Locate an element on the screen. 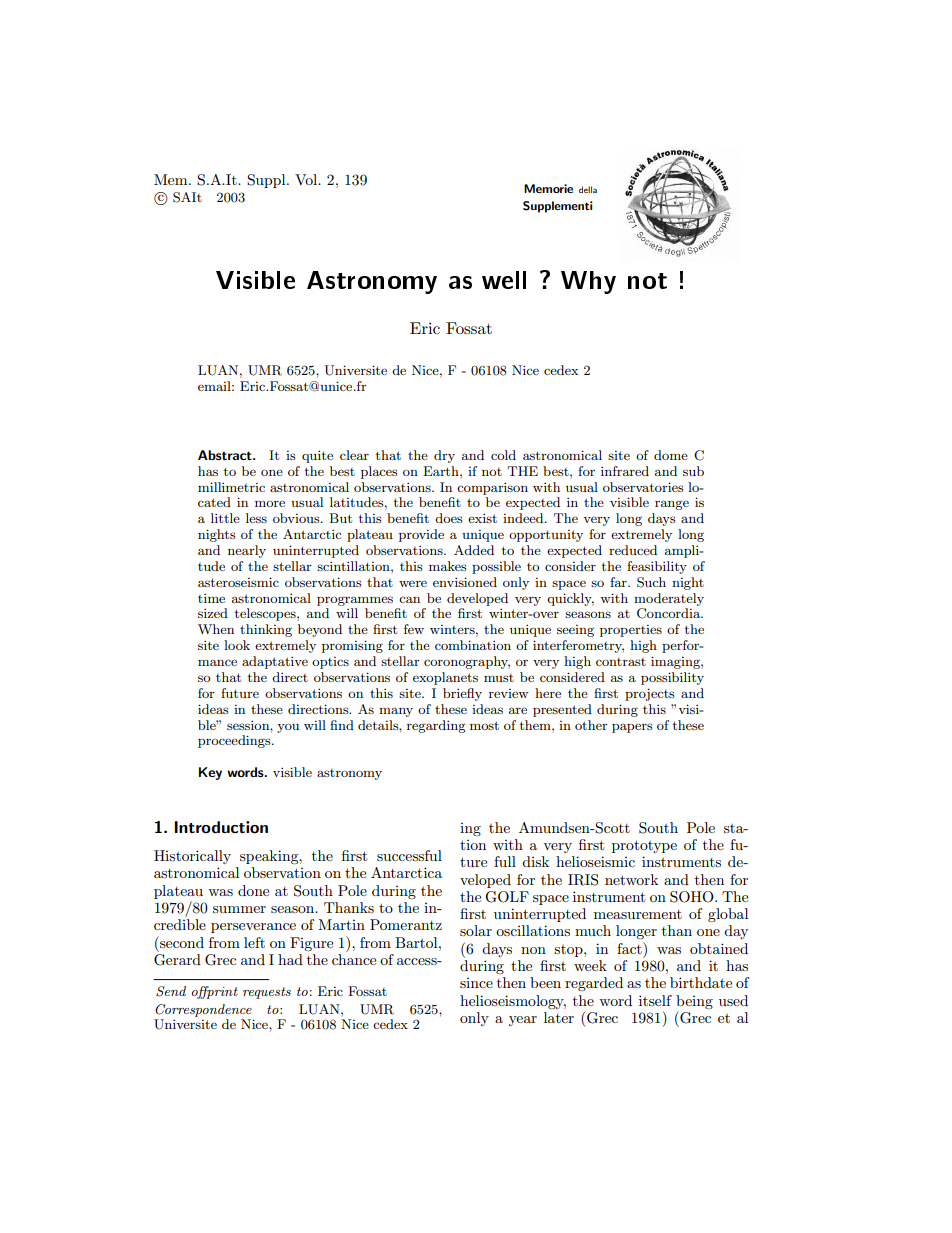 Image resolution: width=952 pixels, height=1233 pixels. exoplanets is located at coordinates (445, 678).
